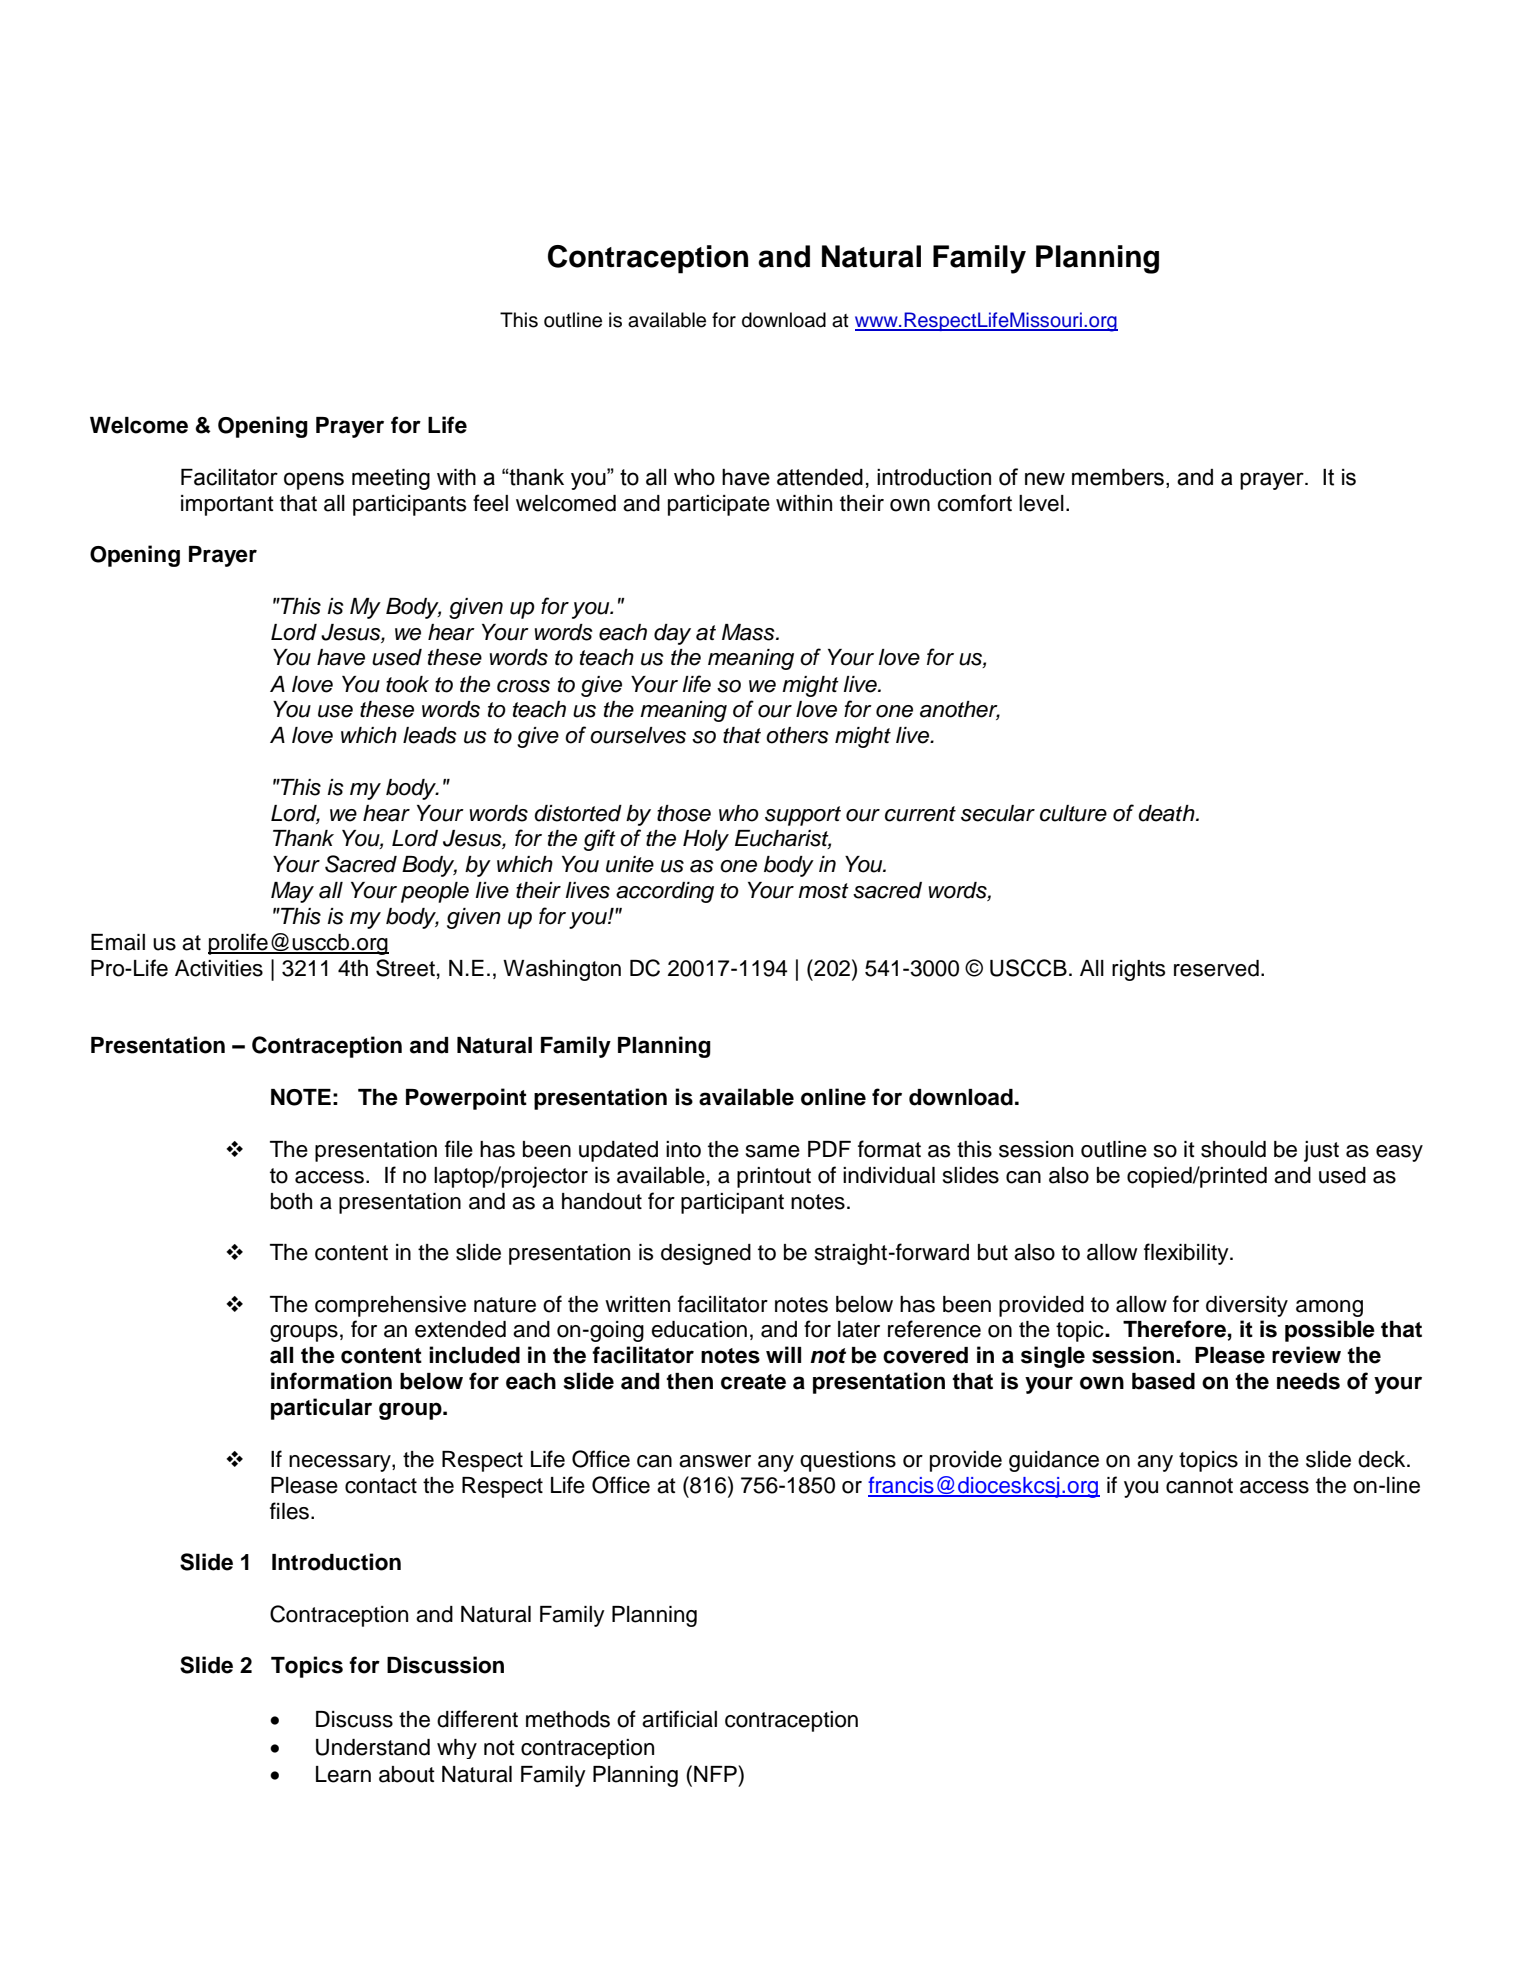 The width and height of the screenshot is (1528, 1978). Describe the element at coordinates (292, 892) in the screenshot. I see `May` at that location.
